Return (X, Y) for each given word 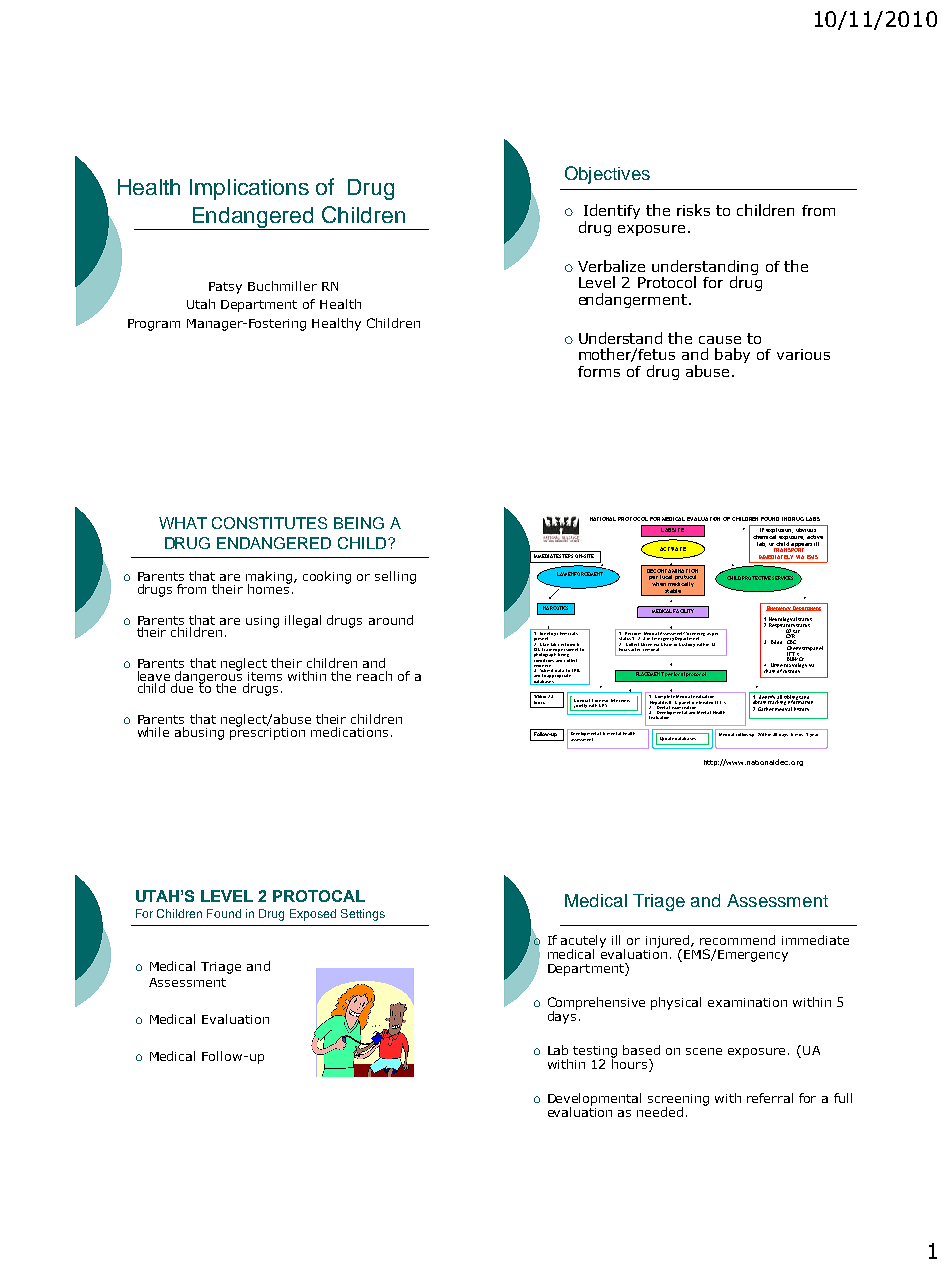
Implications (249, 189)
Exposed (313, 915)
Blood (776, 642)
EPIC (576, 670)
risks (693, 210)
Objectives (607, 175)
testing (595, 1053)
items (265, 676)
